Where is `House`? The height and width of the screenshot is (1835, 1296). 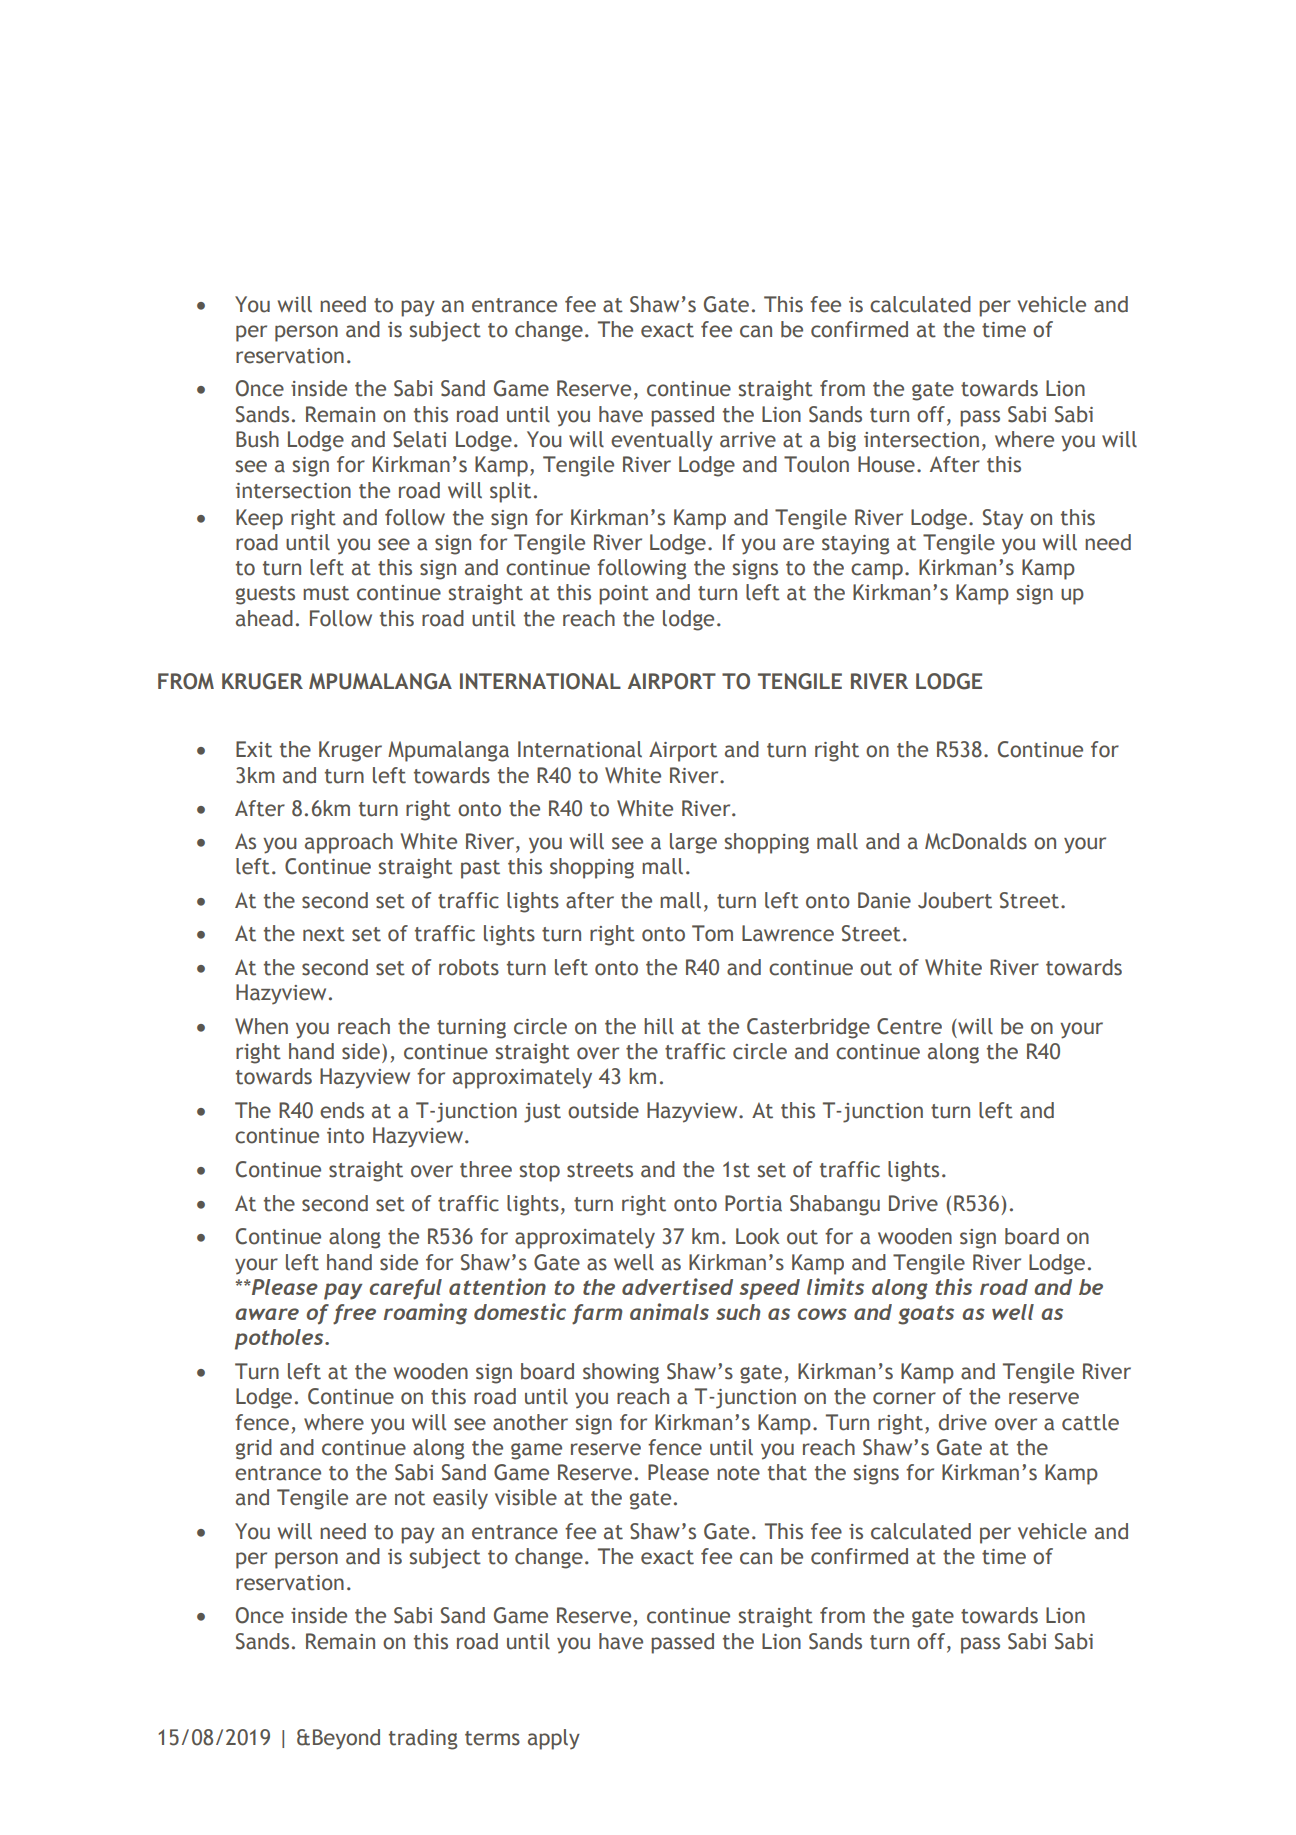
House is located at coordinates (886, 464).
